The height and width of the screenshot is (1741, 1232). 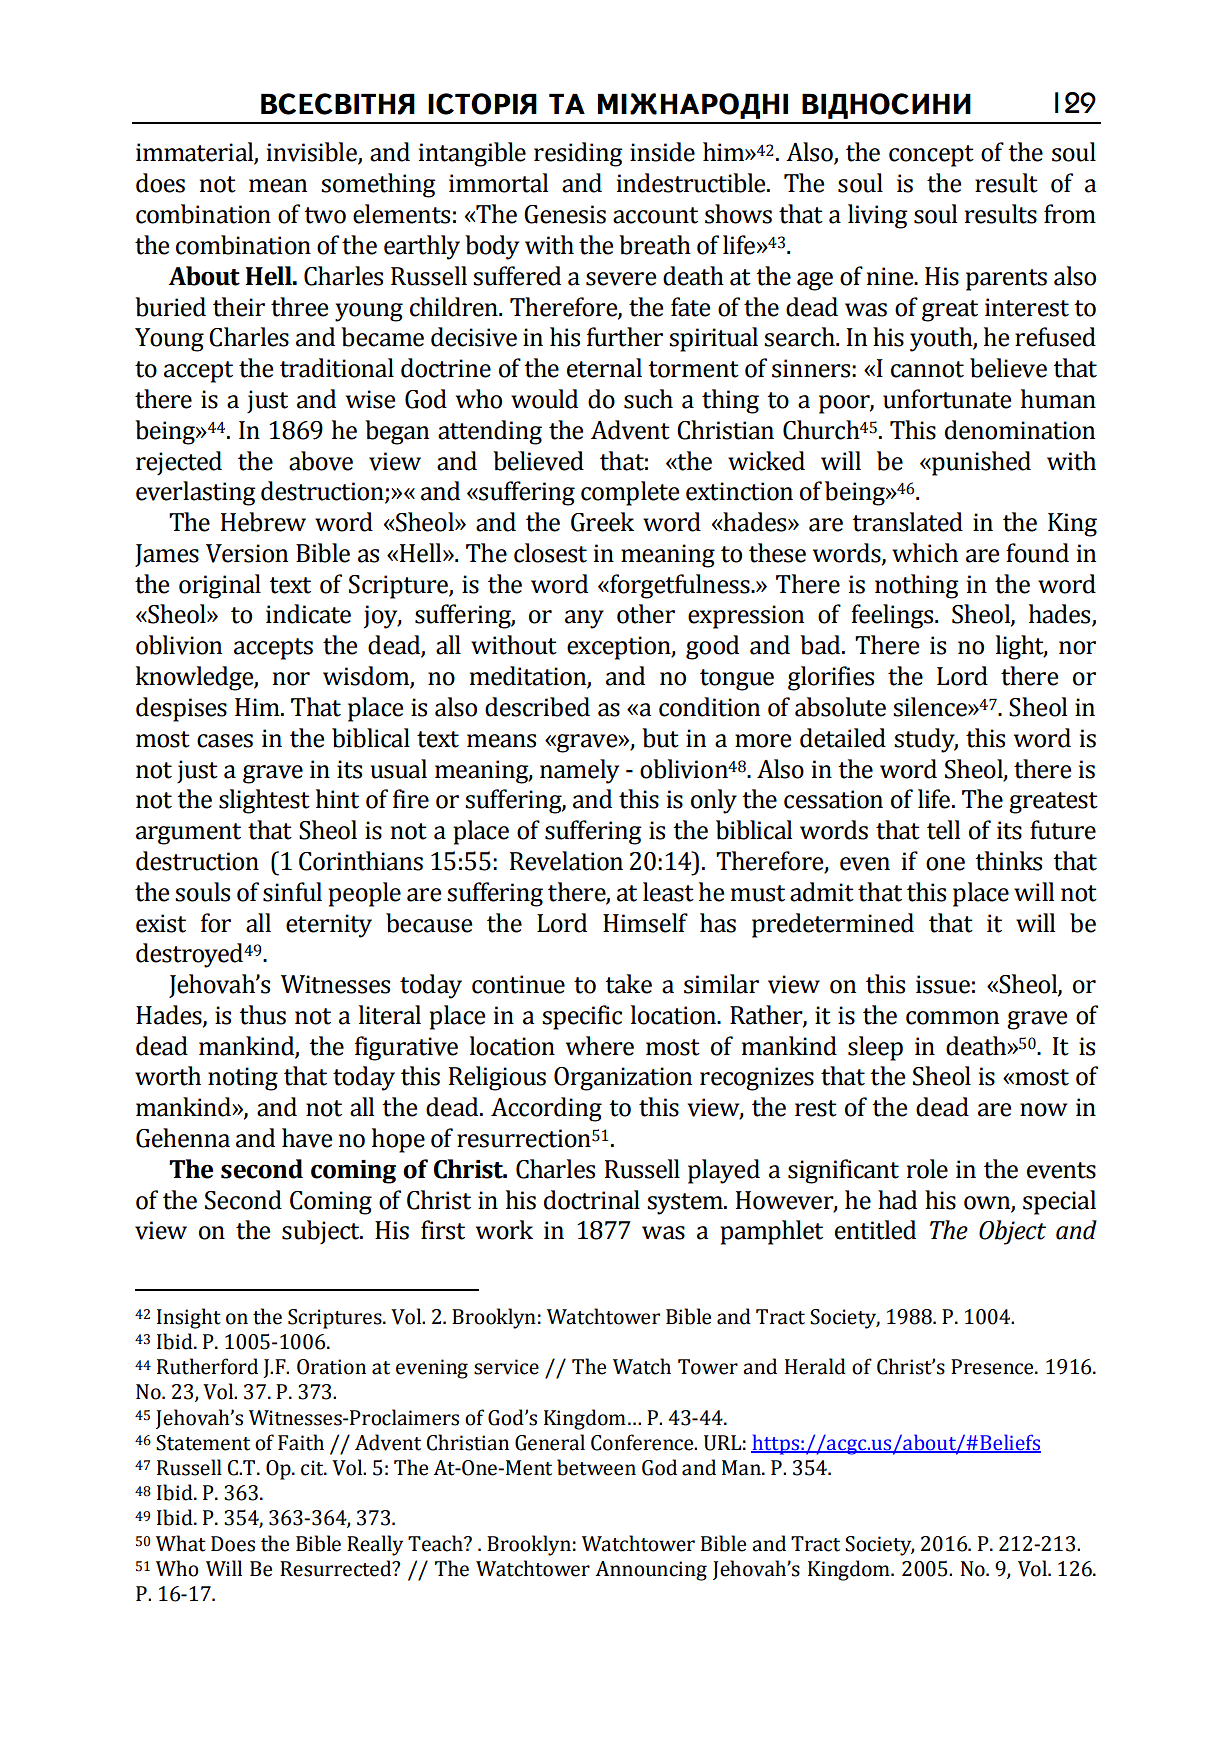 What do you see at coordinates (993, 1367) in the screenshot?
I see `Presence` at bounding box center [993, 1367].
